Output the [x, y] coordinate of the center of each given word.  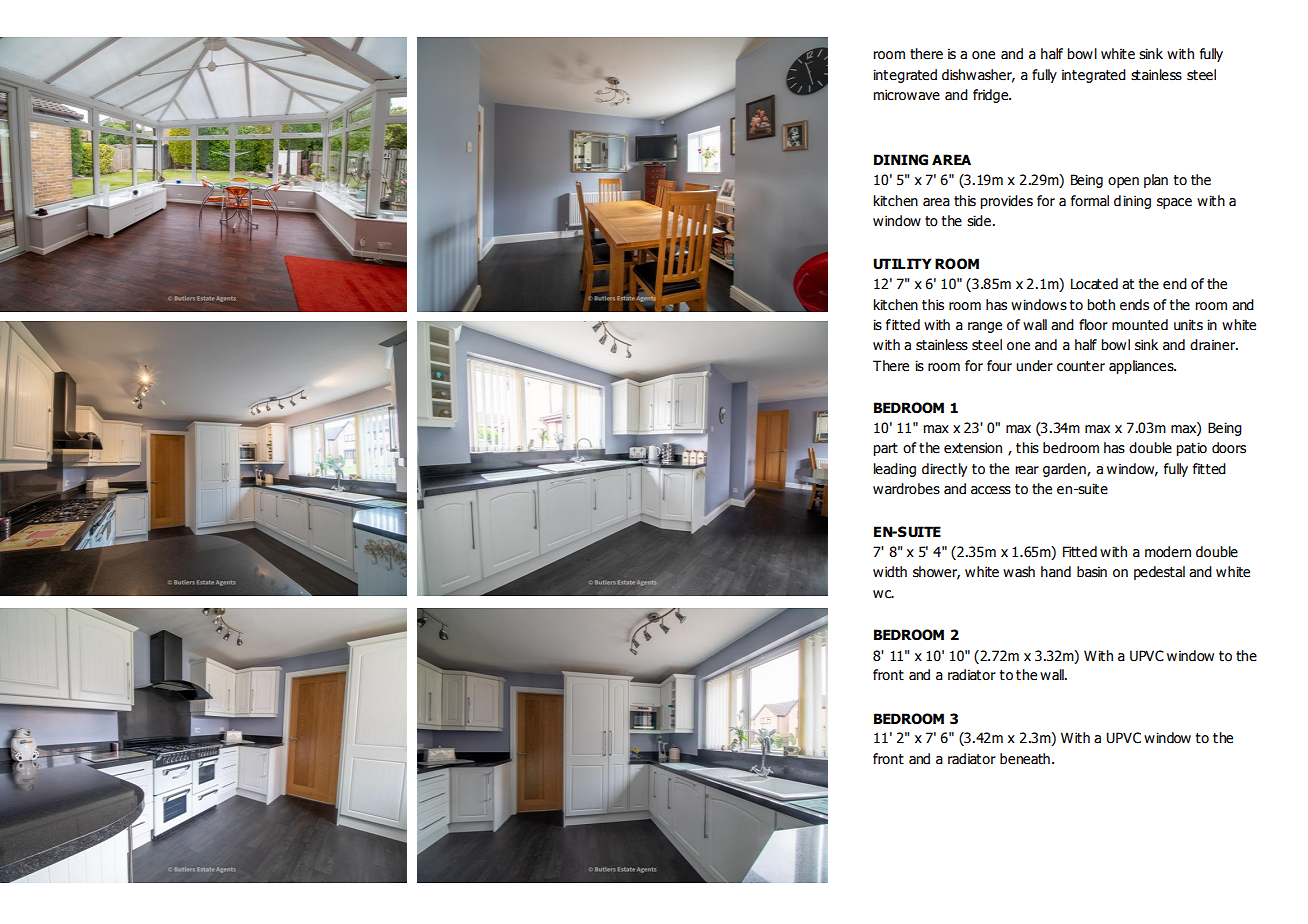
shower [936, 572]
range [985, 327]
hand [1056, 572]
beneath [1025, 759]
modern [1168, 552]
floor [1093, 325]
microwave [906, 95]
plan [1156, 181]
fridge [992, 96]
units [1188, 325]
